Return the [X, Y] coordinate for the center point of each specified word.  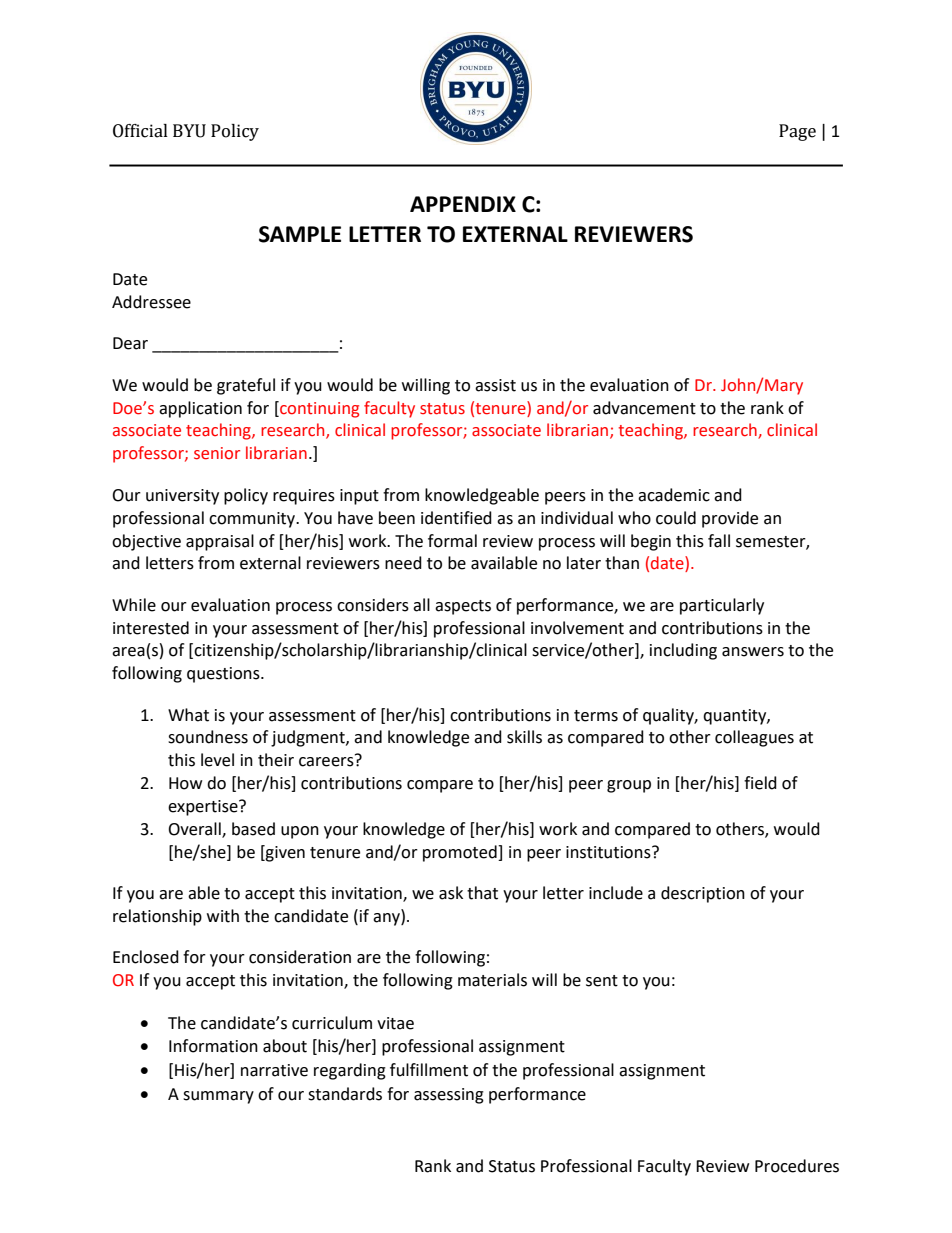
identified [456, 518]
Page [797, 132]
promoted [461, 853]
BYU [189, 131]
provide [730, 519]
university [182, 497]
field [760, 783]
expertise [204, 808]
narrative [274, 1070]
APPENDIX [463, 204]
